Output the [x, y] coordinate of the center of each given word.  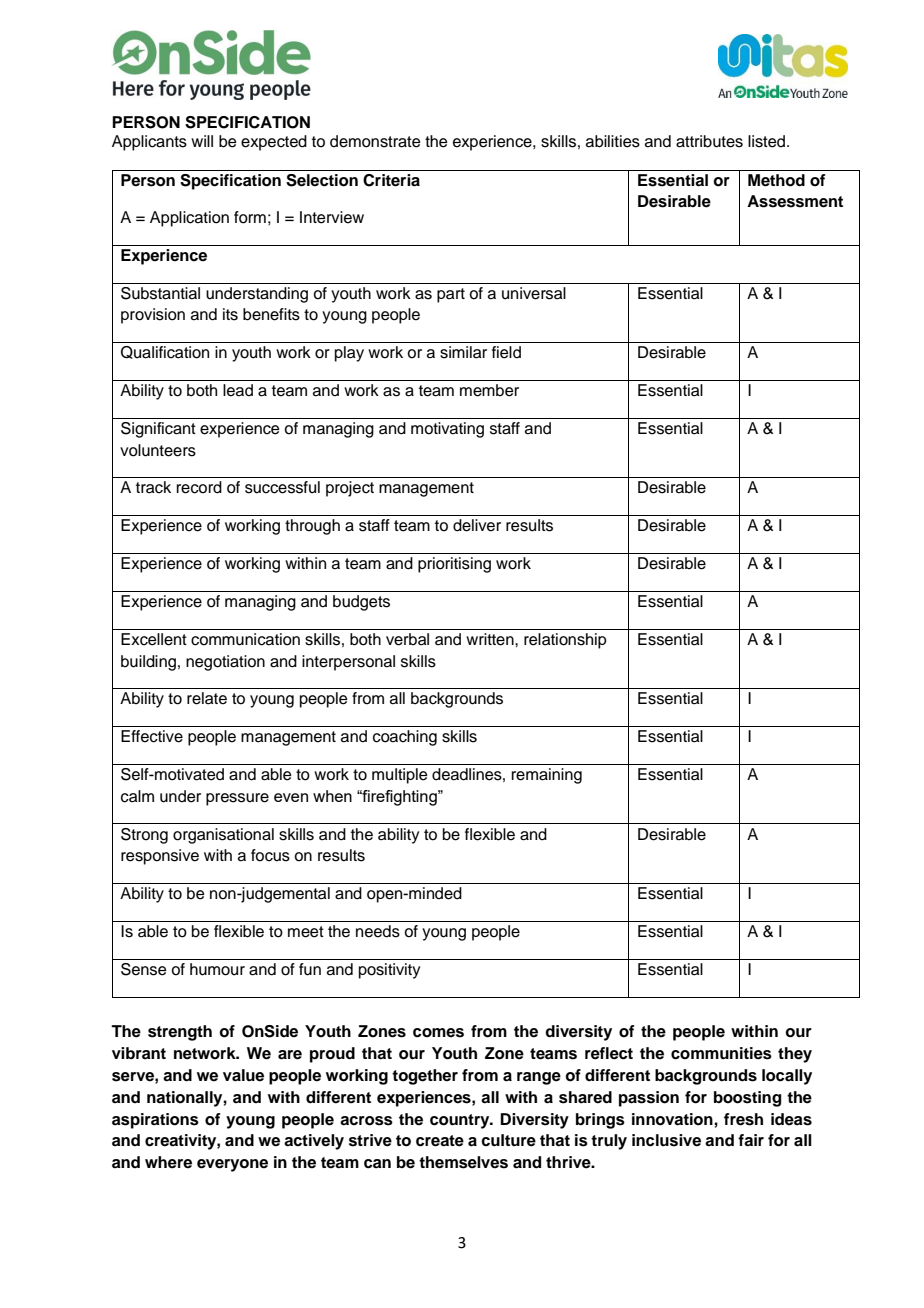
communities [721, 1053]
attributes [709, 141]
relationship [565, 641]
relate [207, 698]
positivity [389, 971]
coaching [405, 738]
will [202, 141]
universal [534, 293]
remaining [547, 776]
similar [463, 352]
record [199, 487]
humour [217, 969]
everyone [232, 1165]
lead [238, 390]
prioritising [454, 565]
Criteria [391, 180]
